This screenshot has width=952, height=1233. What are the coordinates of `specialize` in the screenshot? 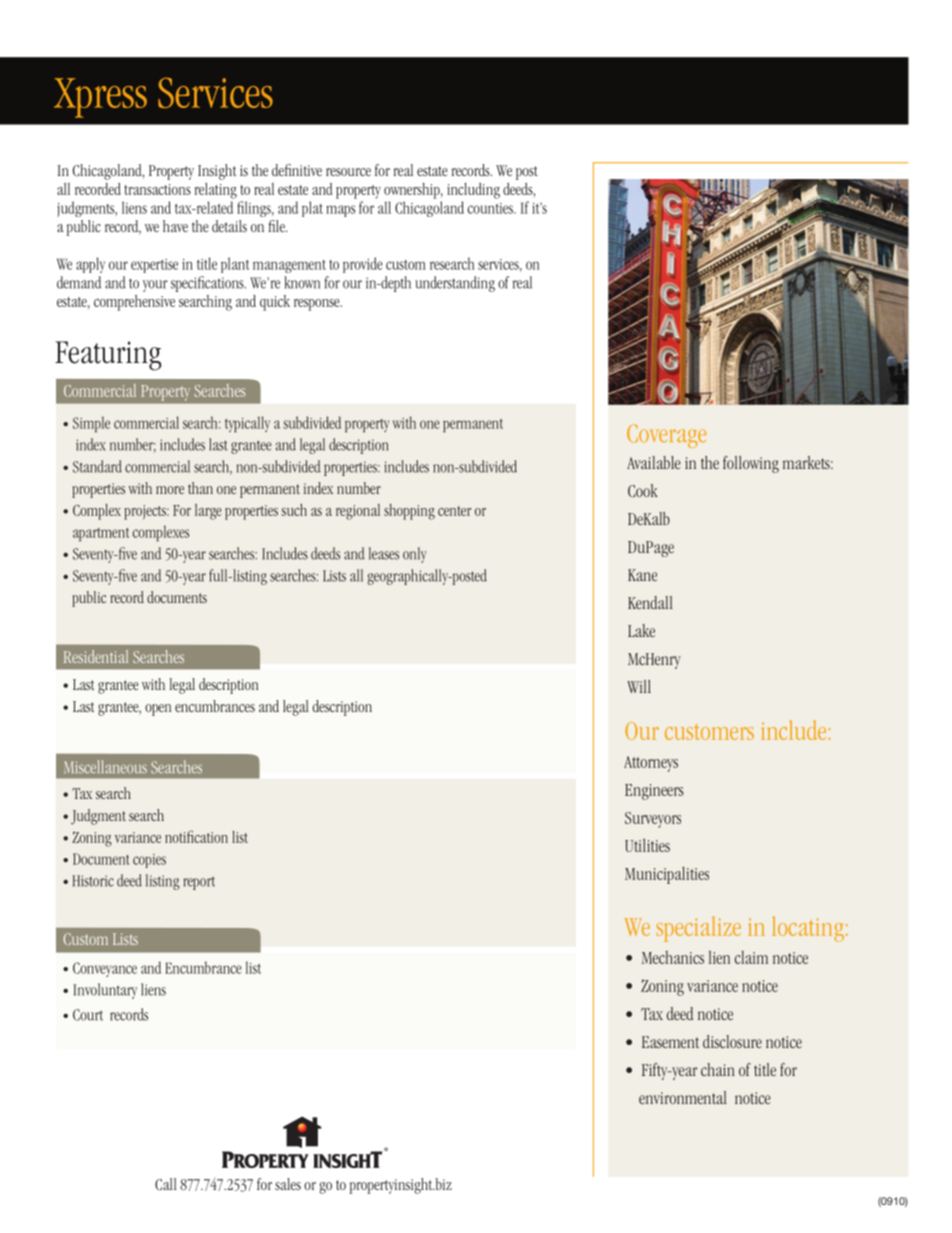 It's located at (699, 929).
